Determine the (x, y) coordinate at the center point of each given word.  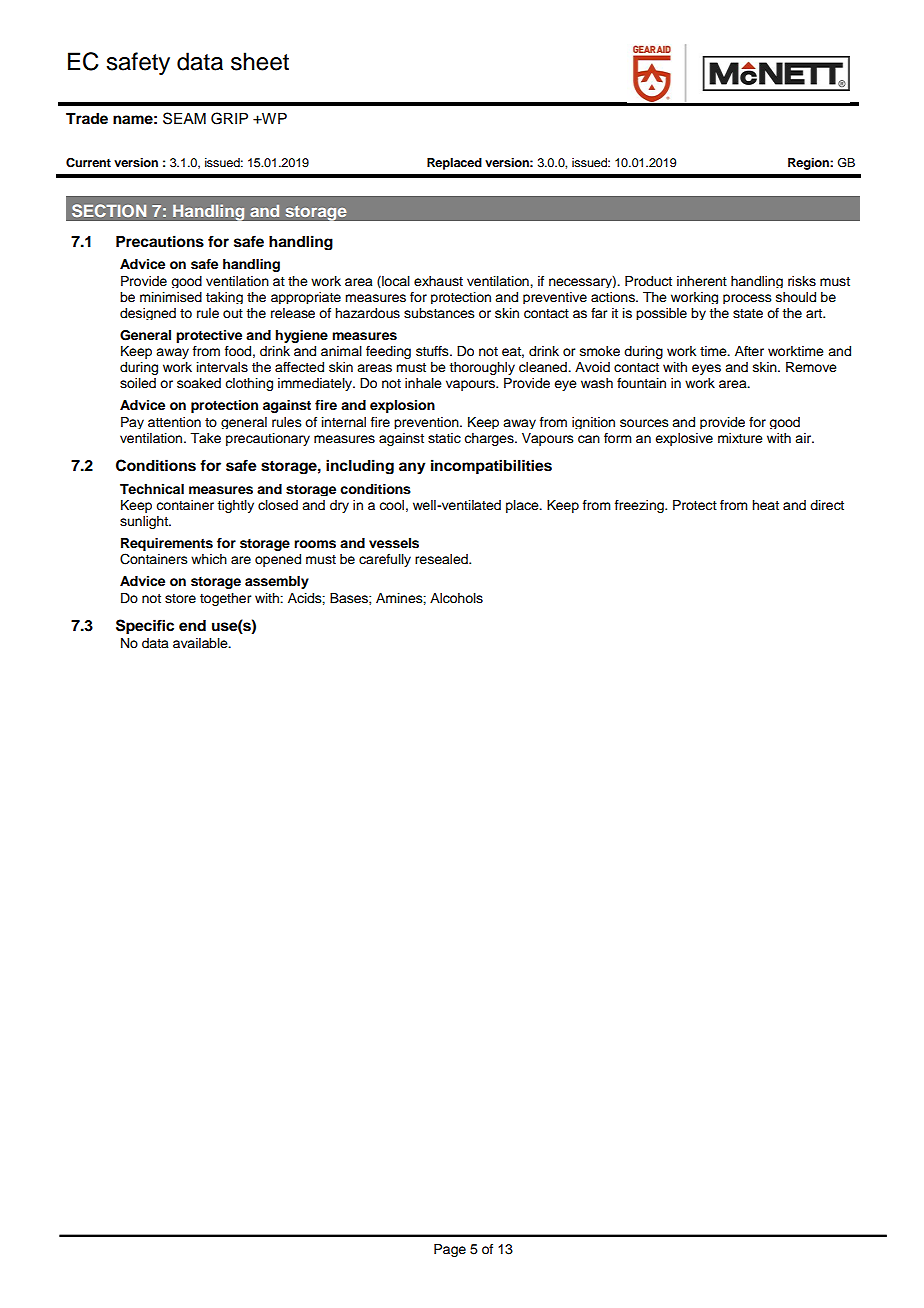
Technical (152, 489)
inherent (702, 281)
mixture (740, 438)
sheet (260, 61)
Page (450, 1250)
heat (765, 505)
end (192, 626)
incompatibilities (491, 466)
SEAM (184, 118)
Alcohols (456, 598)
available (201, 643)
